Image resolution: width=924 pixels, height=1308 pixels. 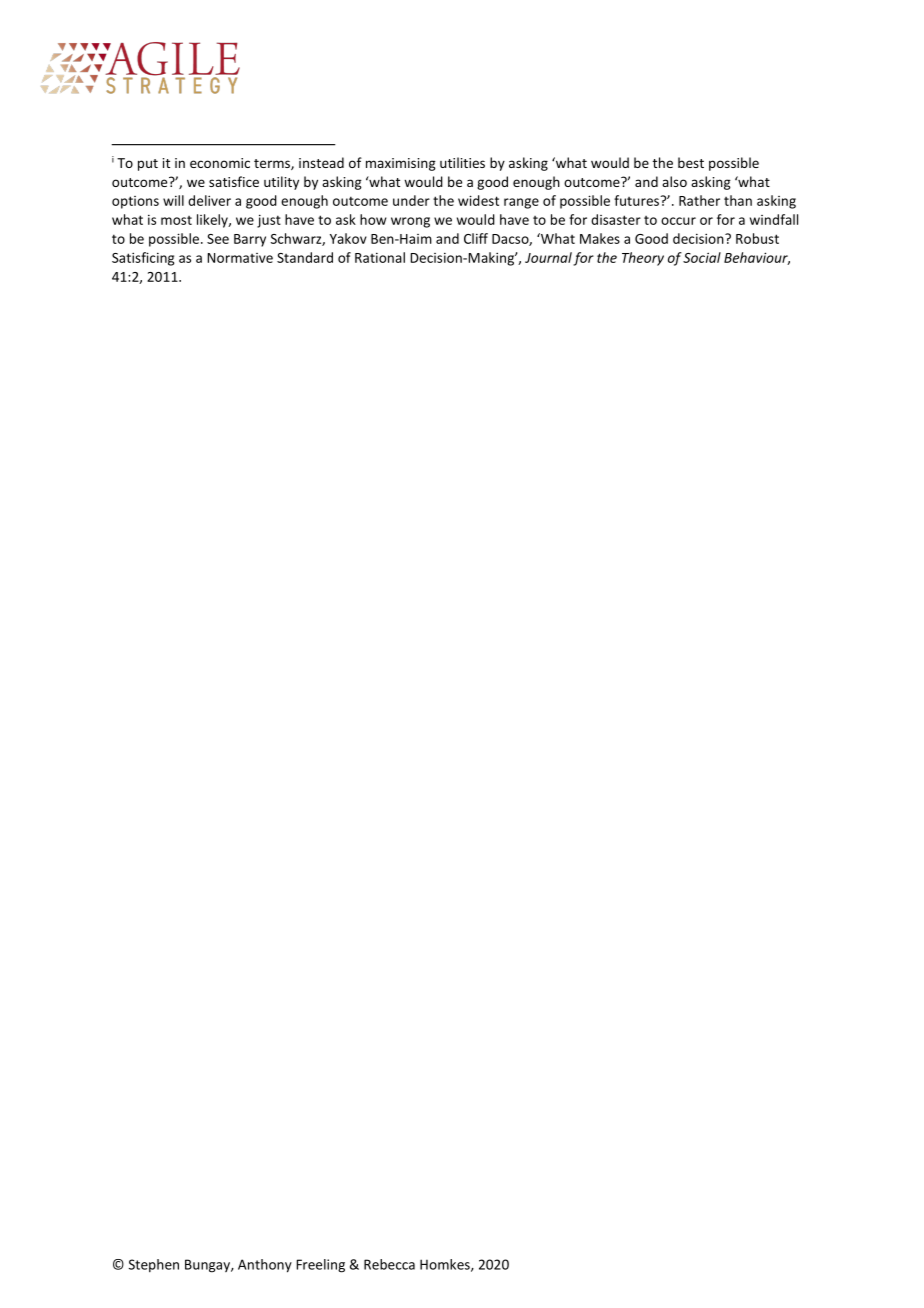 I want to click on Rational, so click(x=380, y=257).
